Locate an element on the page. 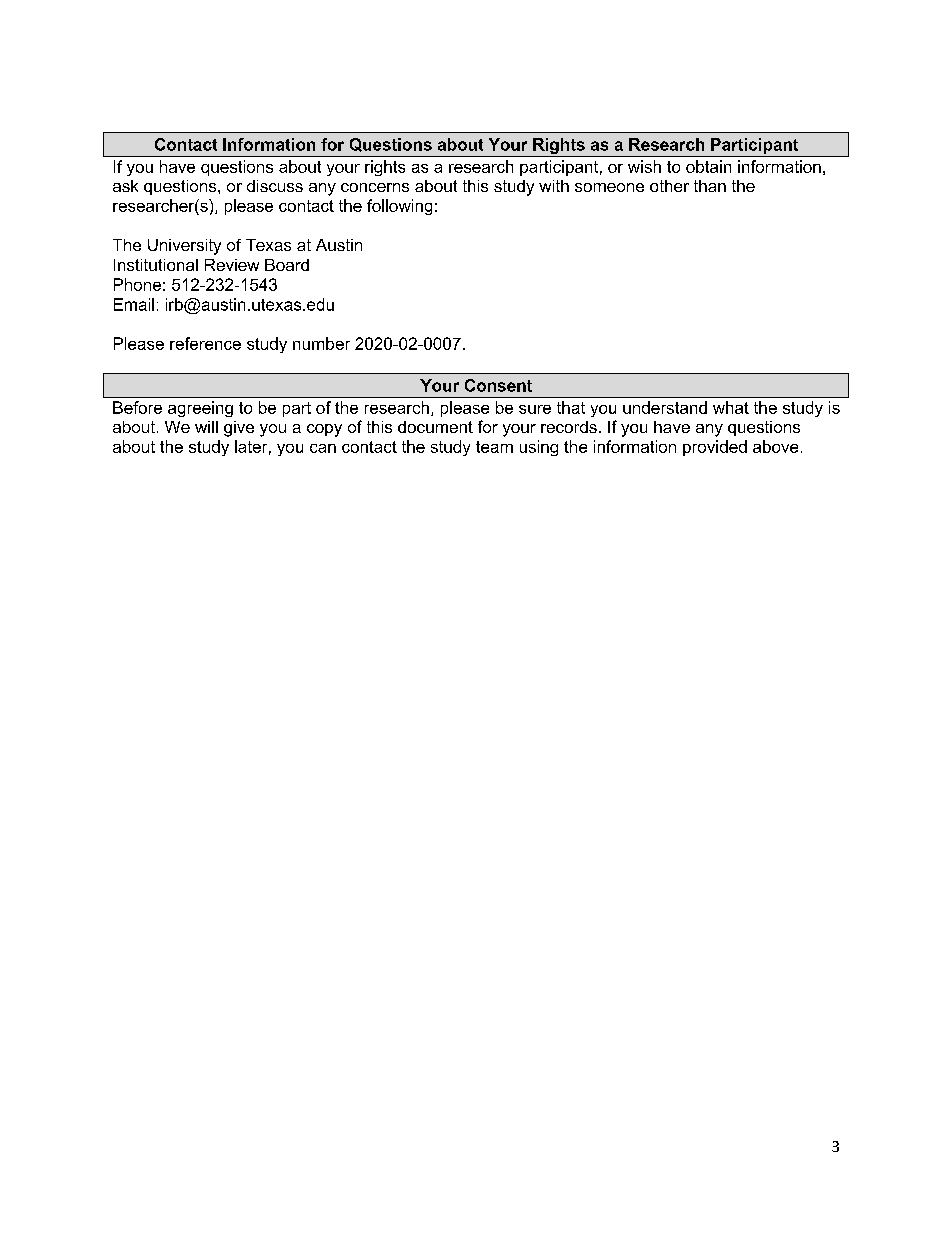  than is located at coordinates (710, 186).
